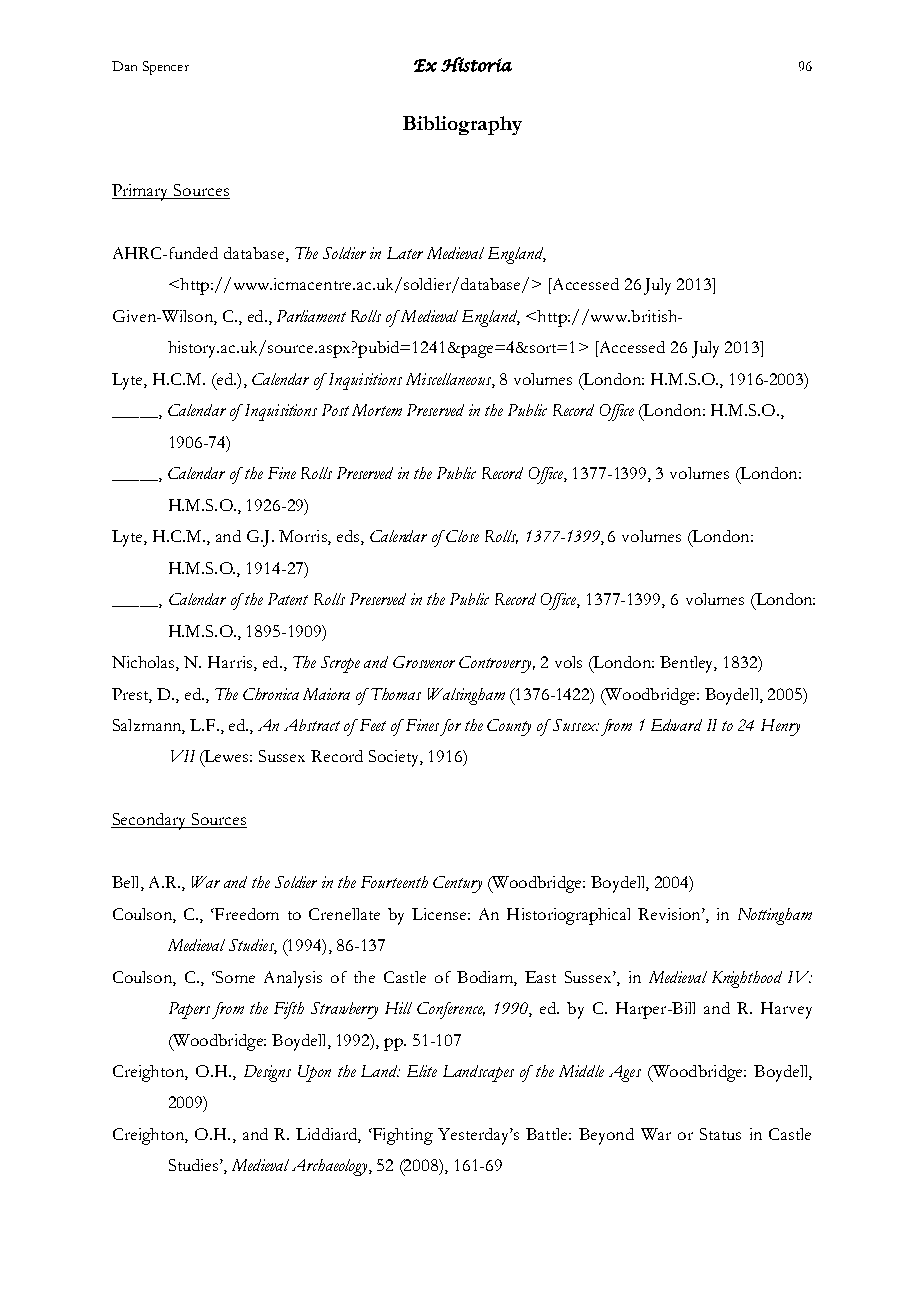  What do you see at coordinates (457, 884) in the page?
I see `Century` at bounding box center [457, 884].
